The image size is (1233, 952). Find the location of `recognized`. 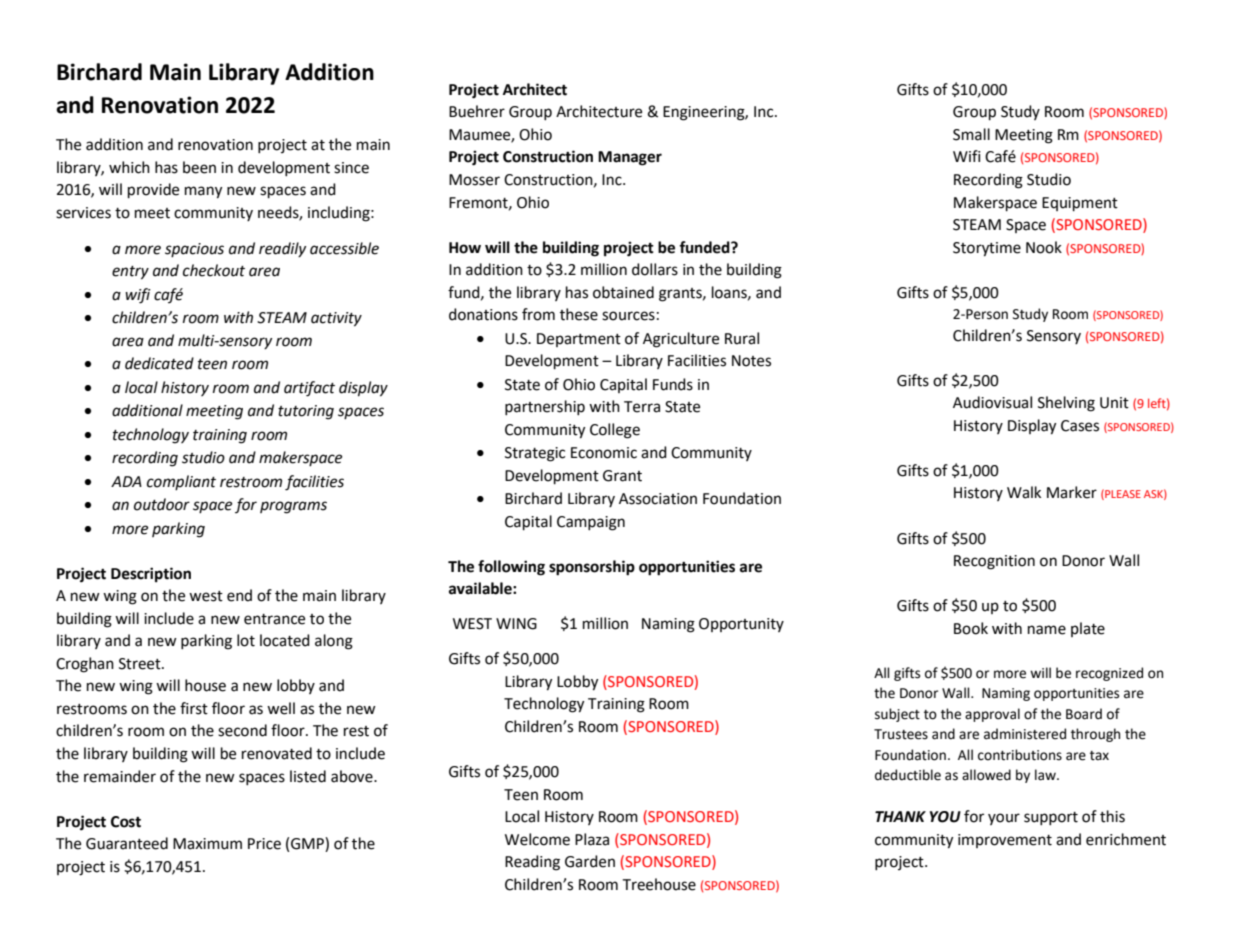

recognized is located at coordinates (1109, 674).
